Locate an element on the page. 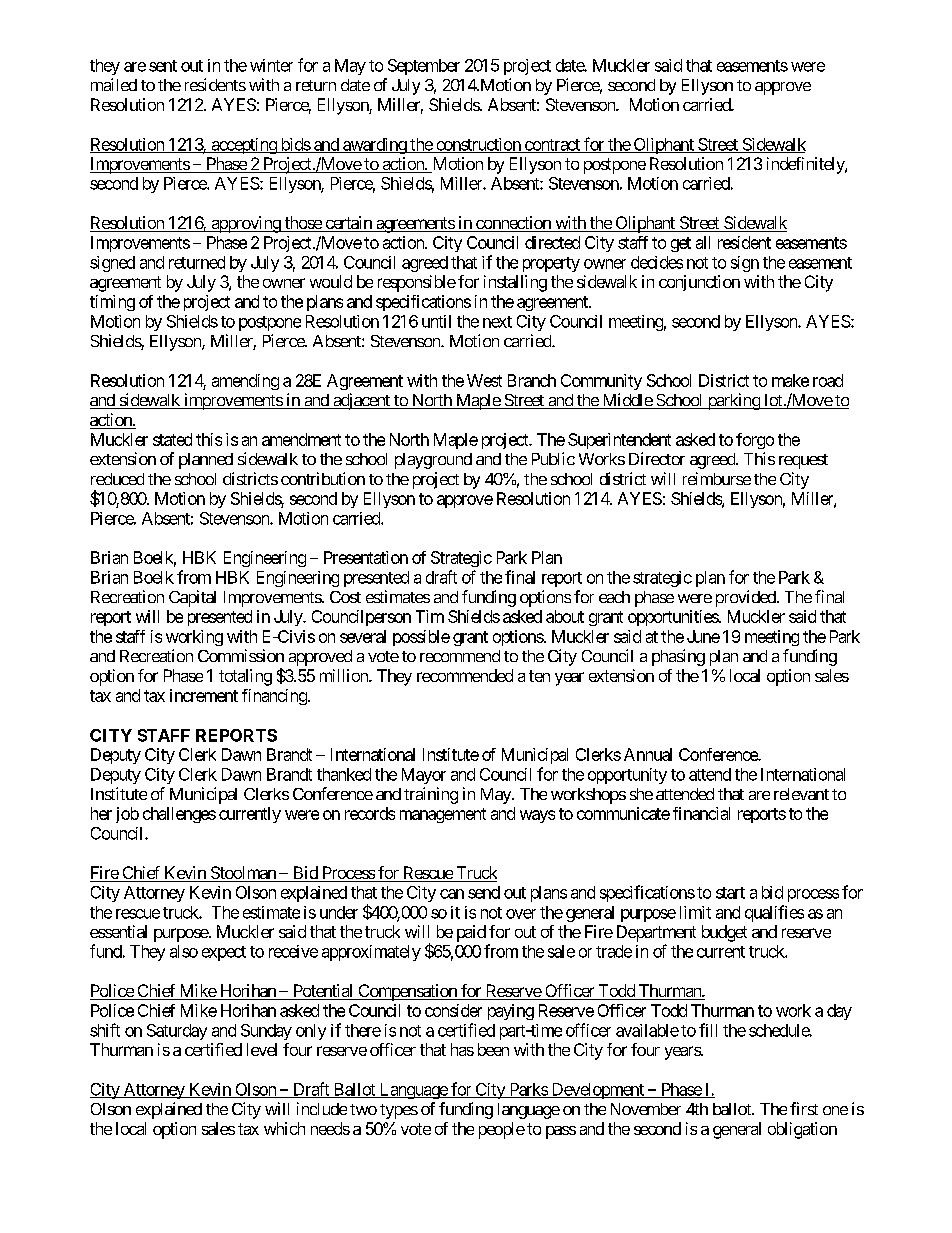 The height and width of the document is (1233, 952). possible is located at coordinates (421, 638).
